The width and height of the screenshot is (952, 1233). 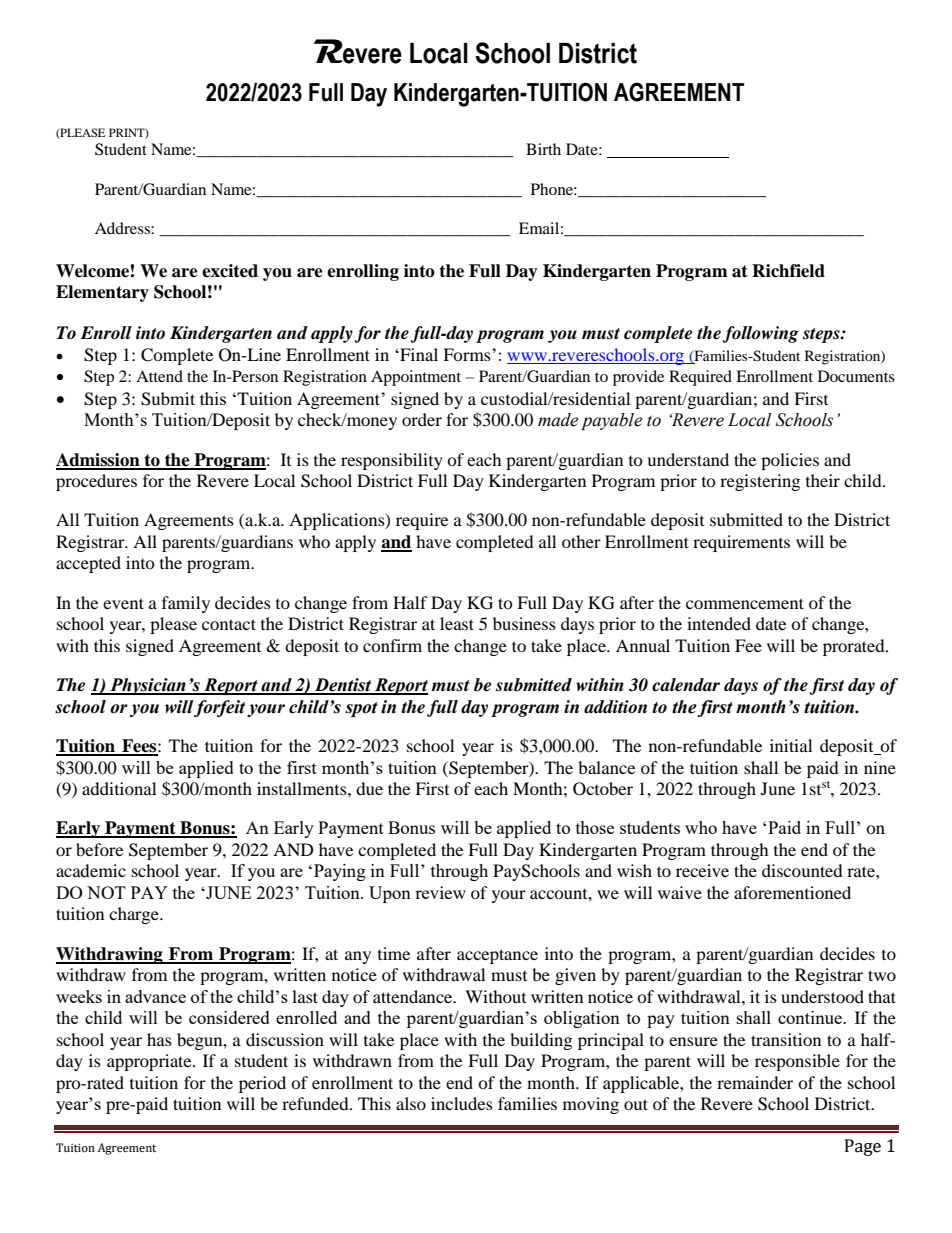 What do you see at coordinates (230, 271) in the screenshot?
I see `excited` at bounding box center [230, 271].
